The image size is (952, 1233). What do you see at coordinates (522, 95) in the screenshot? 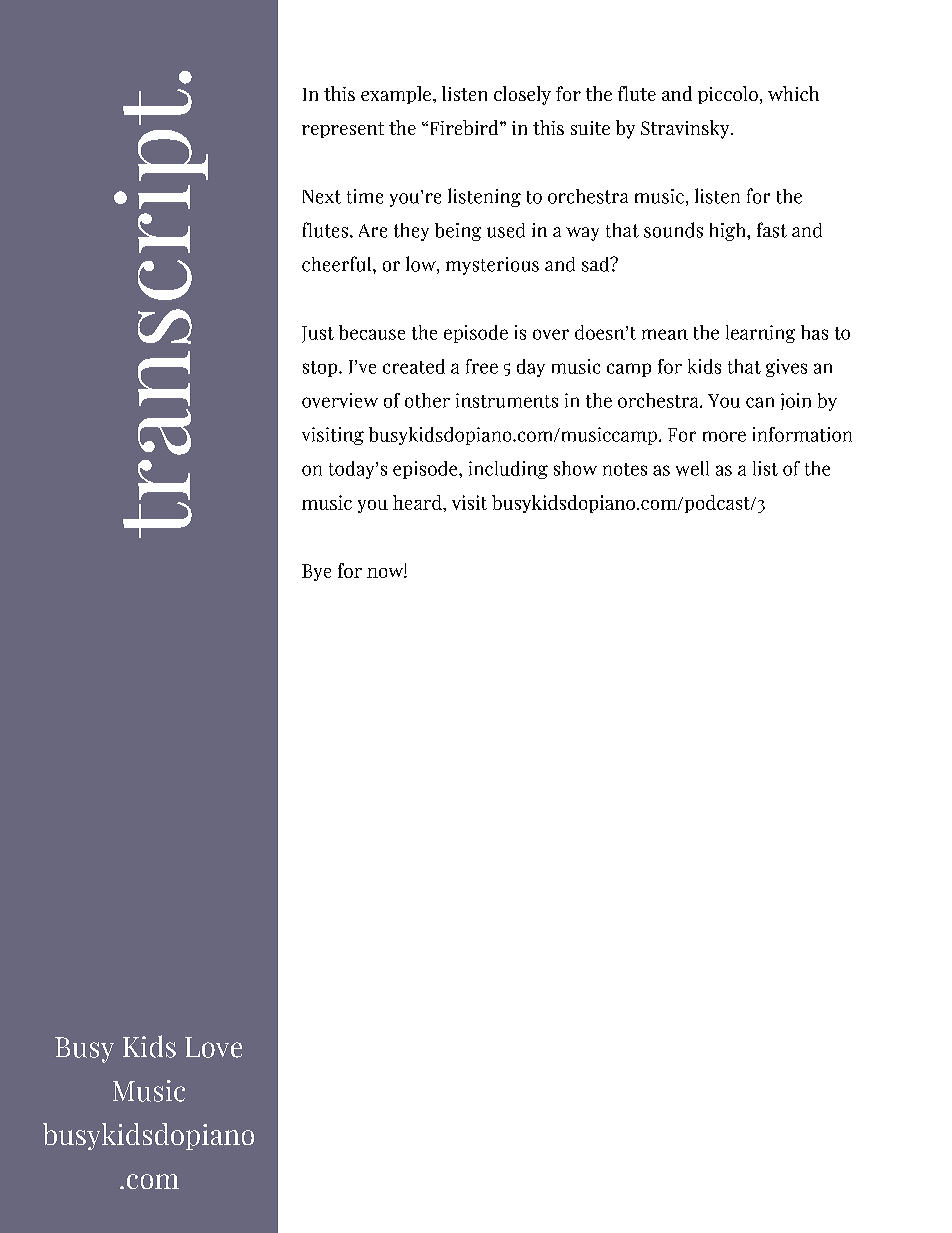
I see `closely` at bounding box center [522, 95].
